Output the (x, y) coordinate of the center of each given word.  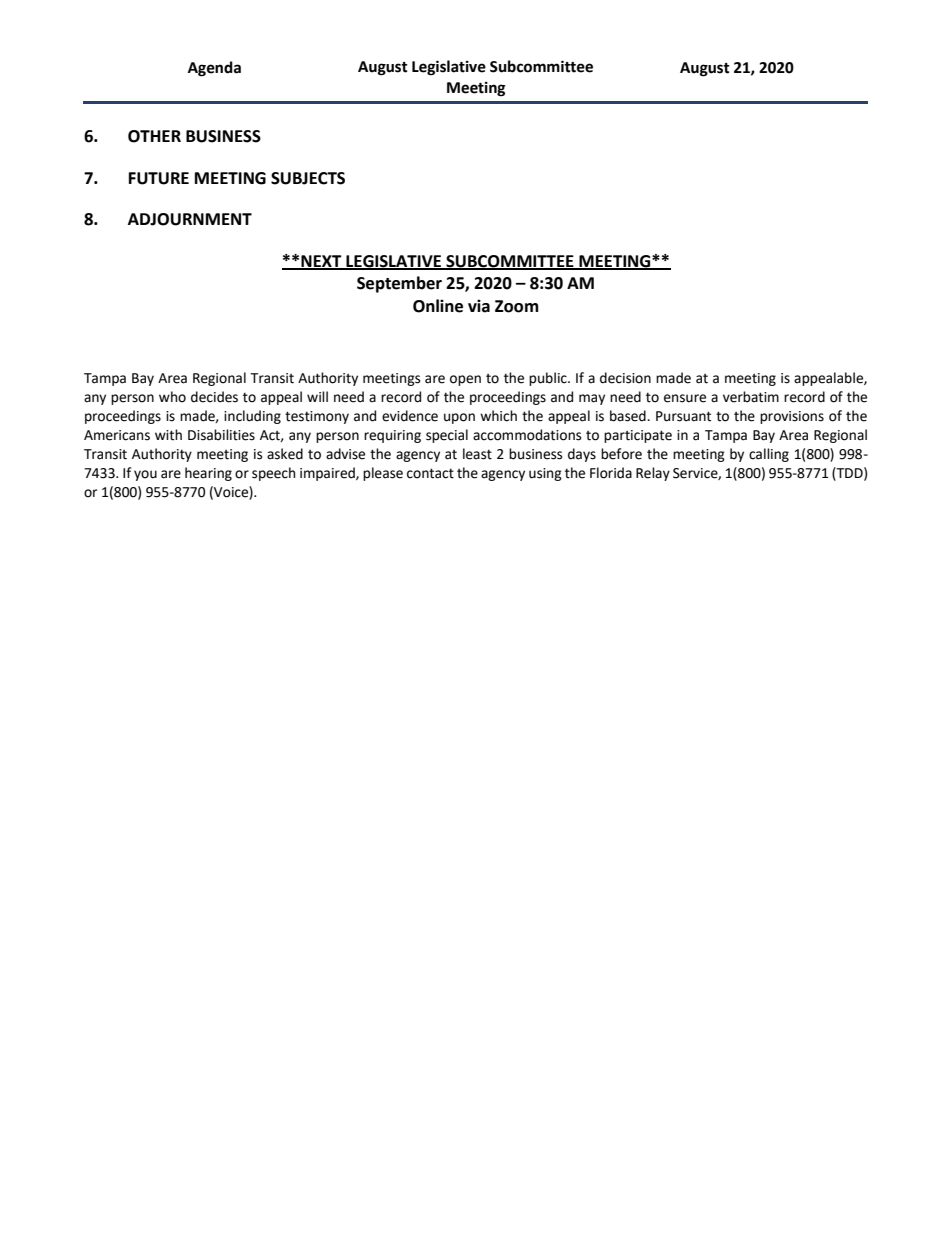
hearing (208, 474)
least (477, 454)
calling (769, 455)
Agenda (214, 69)
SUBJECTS (308, 178)
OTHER (154, 136)
